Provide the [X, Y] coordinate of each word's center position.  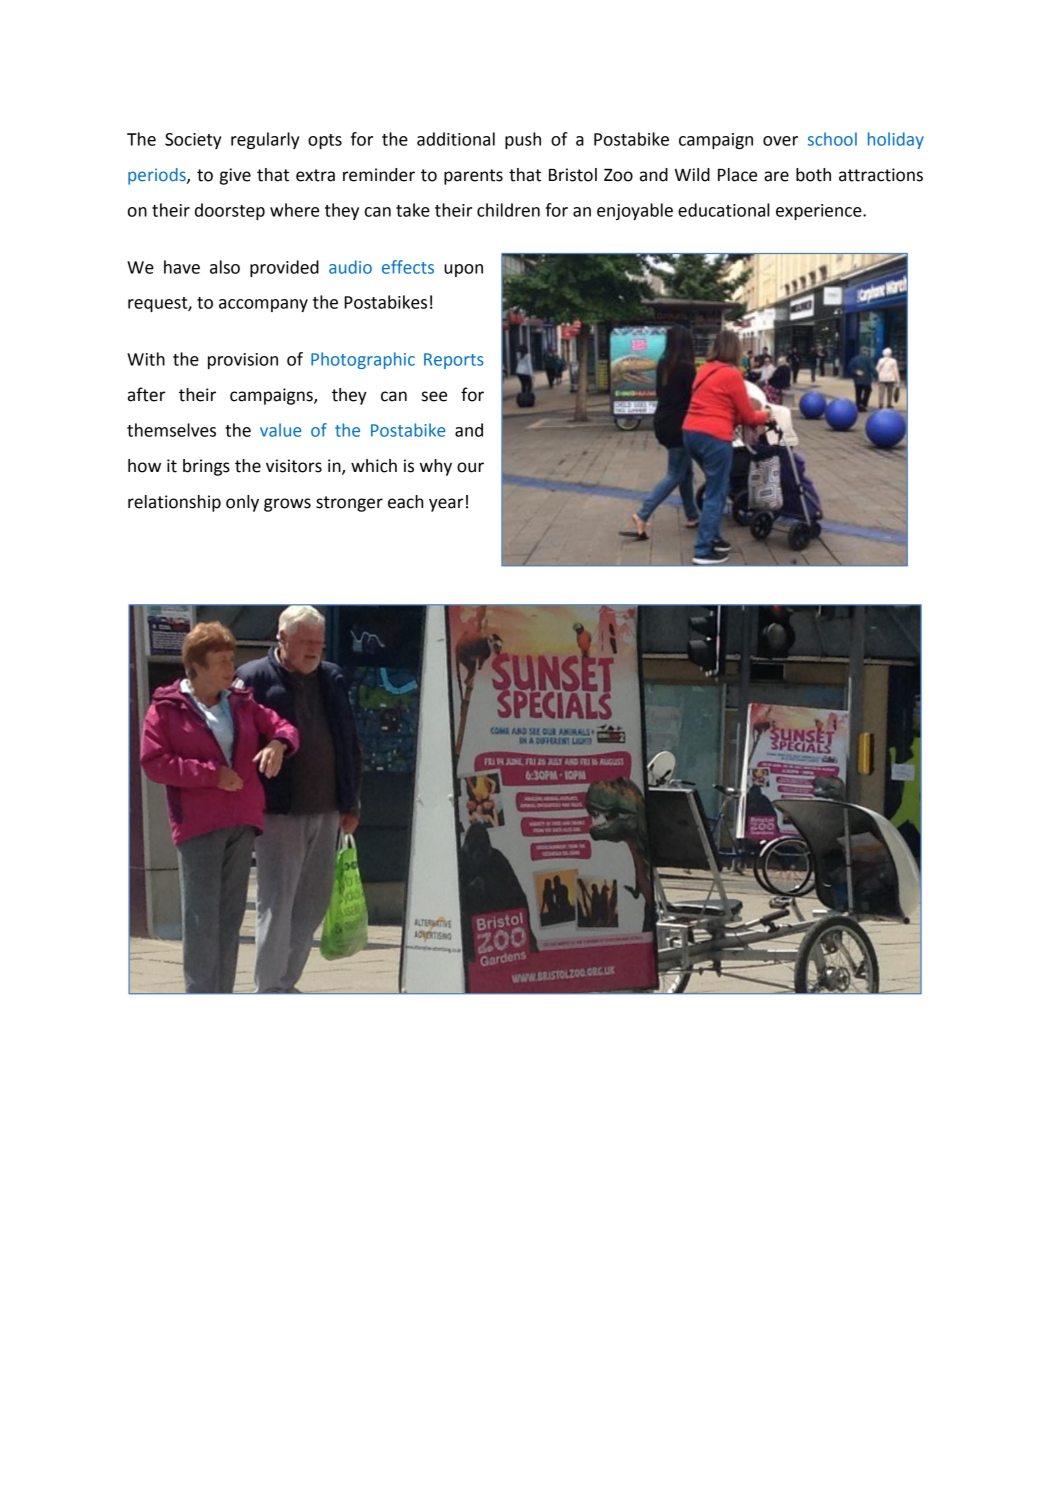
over [780, 141]
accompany [263, 305]
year [446, 505]
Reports [453, 361]
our [470, 467]
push [523, 140]
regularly [265, 140]
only [242, 503]
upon [463, 270]
